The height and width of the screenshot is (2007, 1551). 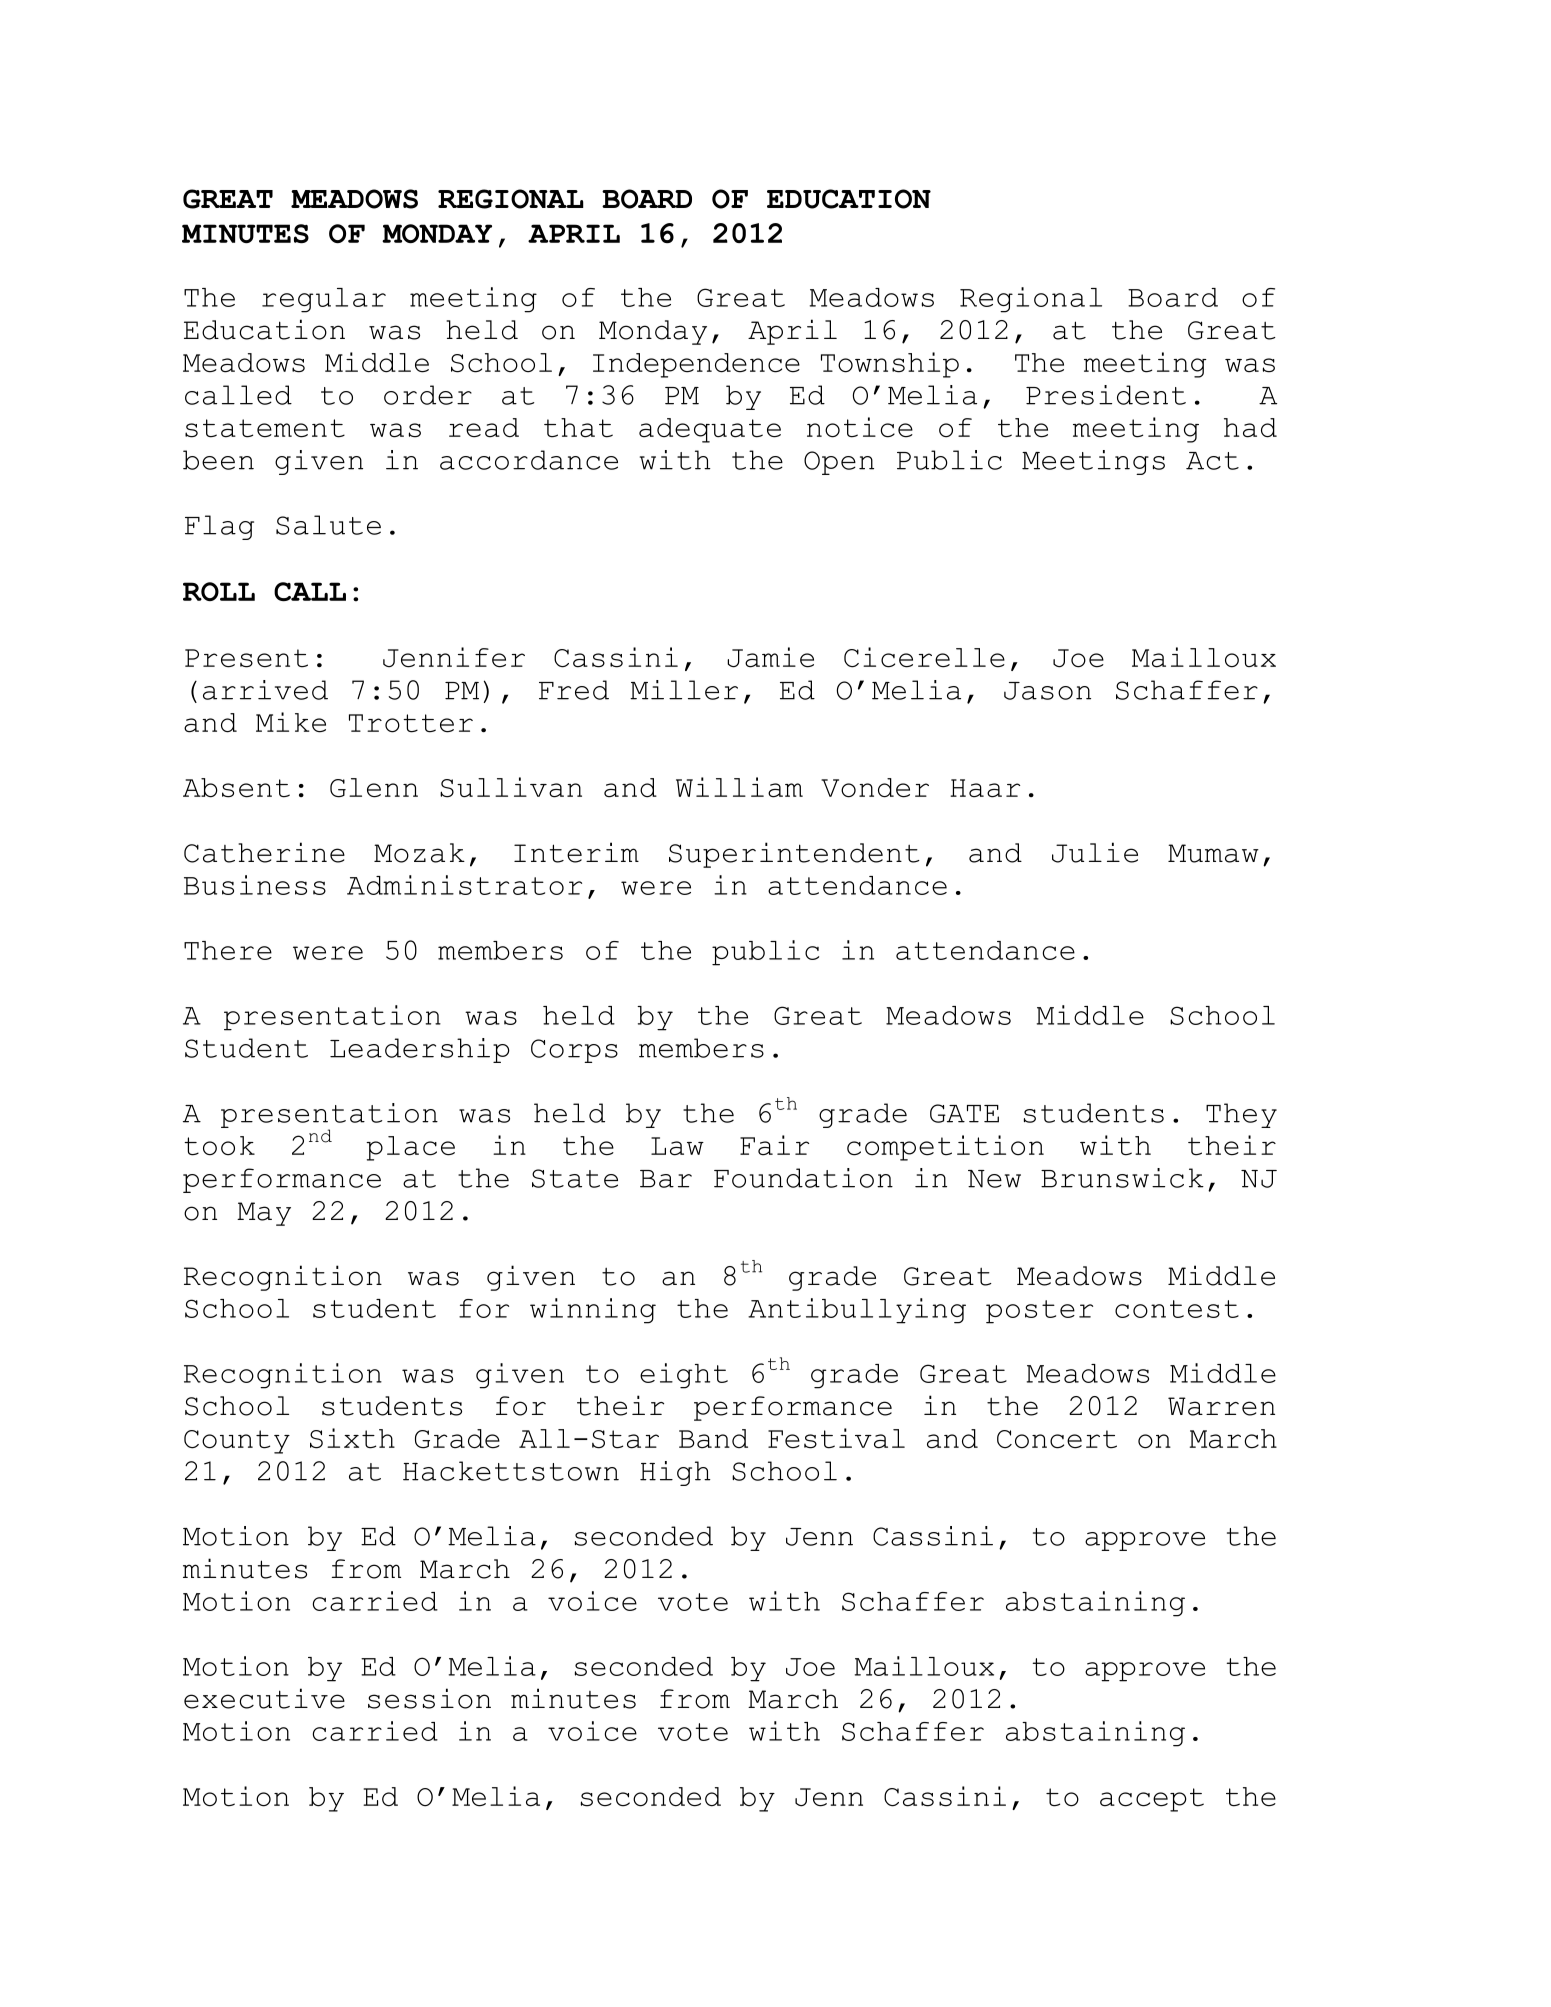 I want to click on executive, so click(x=264, y=1698).
